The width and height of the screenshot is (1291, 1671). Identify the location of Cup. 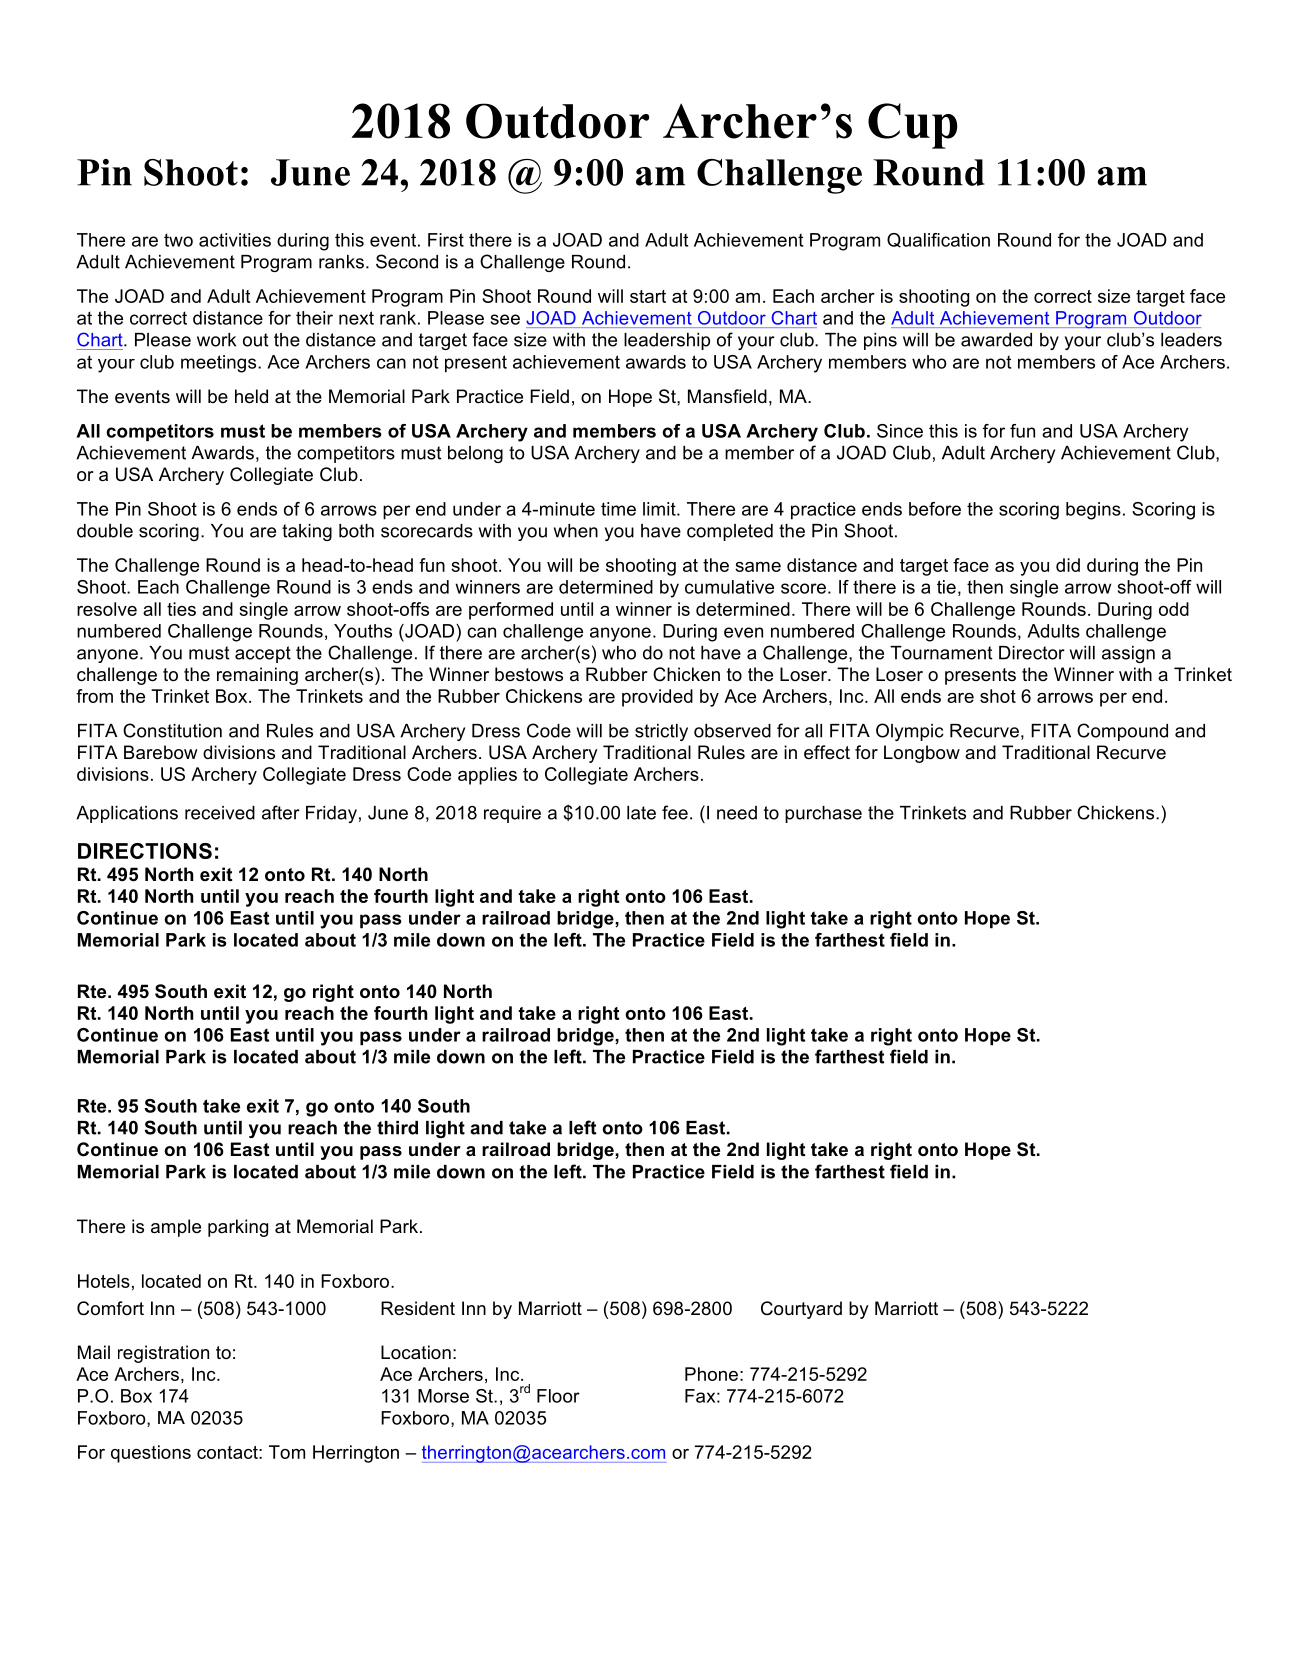
(912, 126).
